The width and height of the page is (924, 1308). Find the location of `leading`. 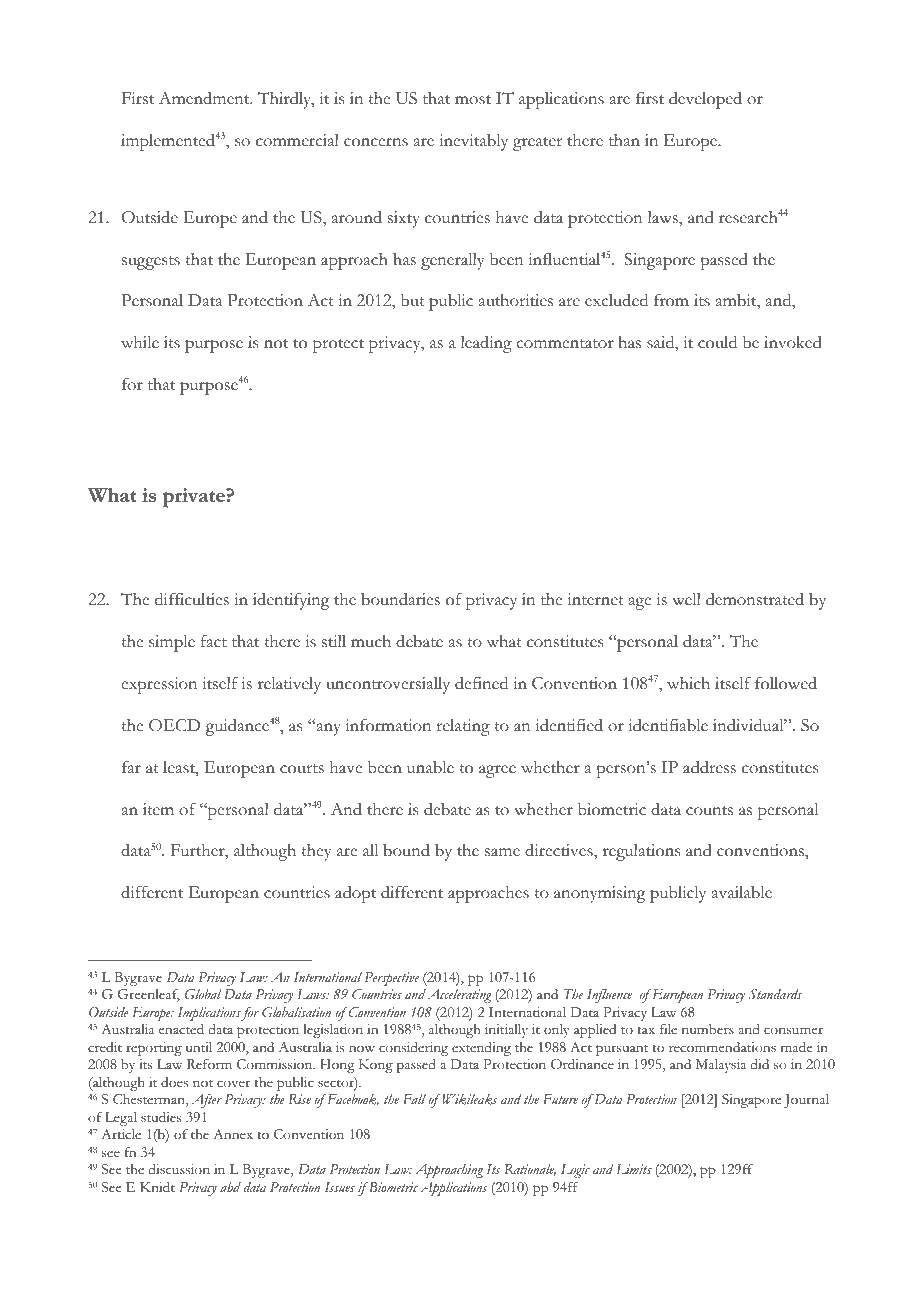

leading is located at coordinates (486, 344).
